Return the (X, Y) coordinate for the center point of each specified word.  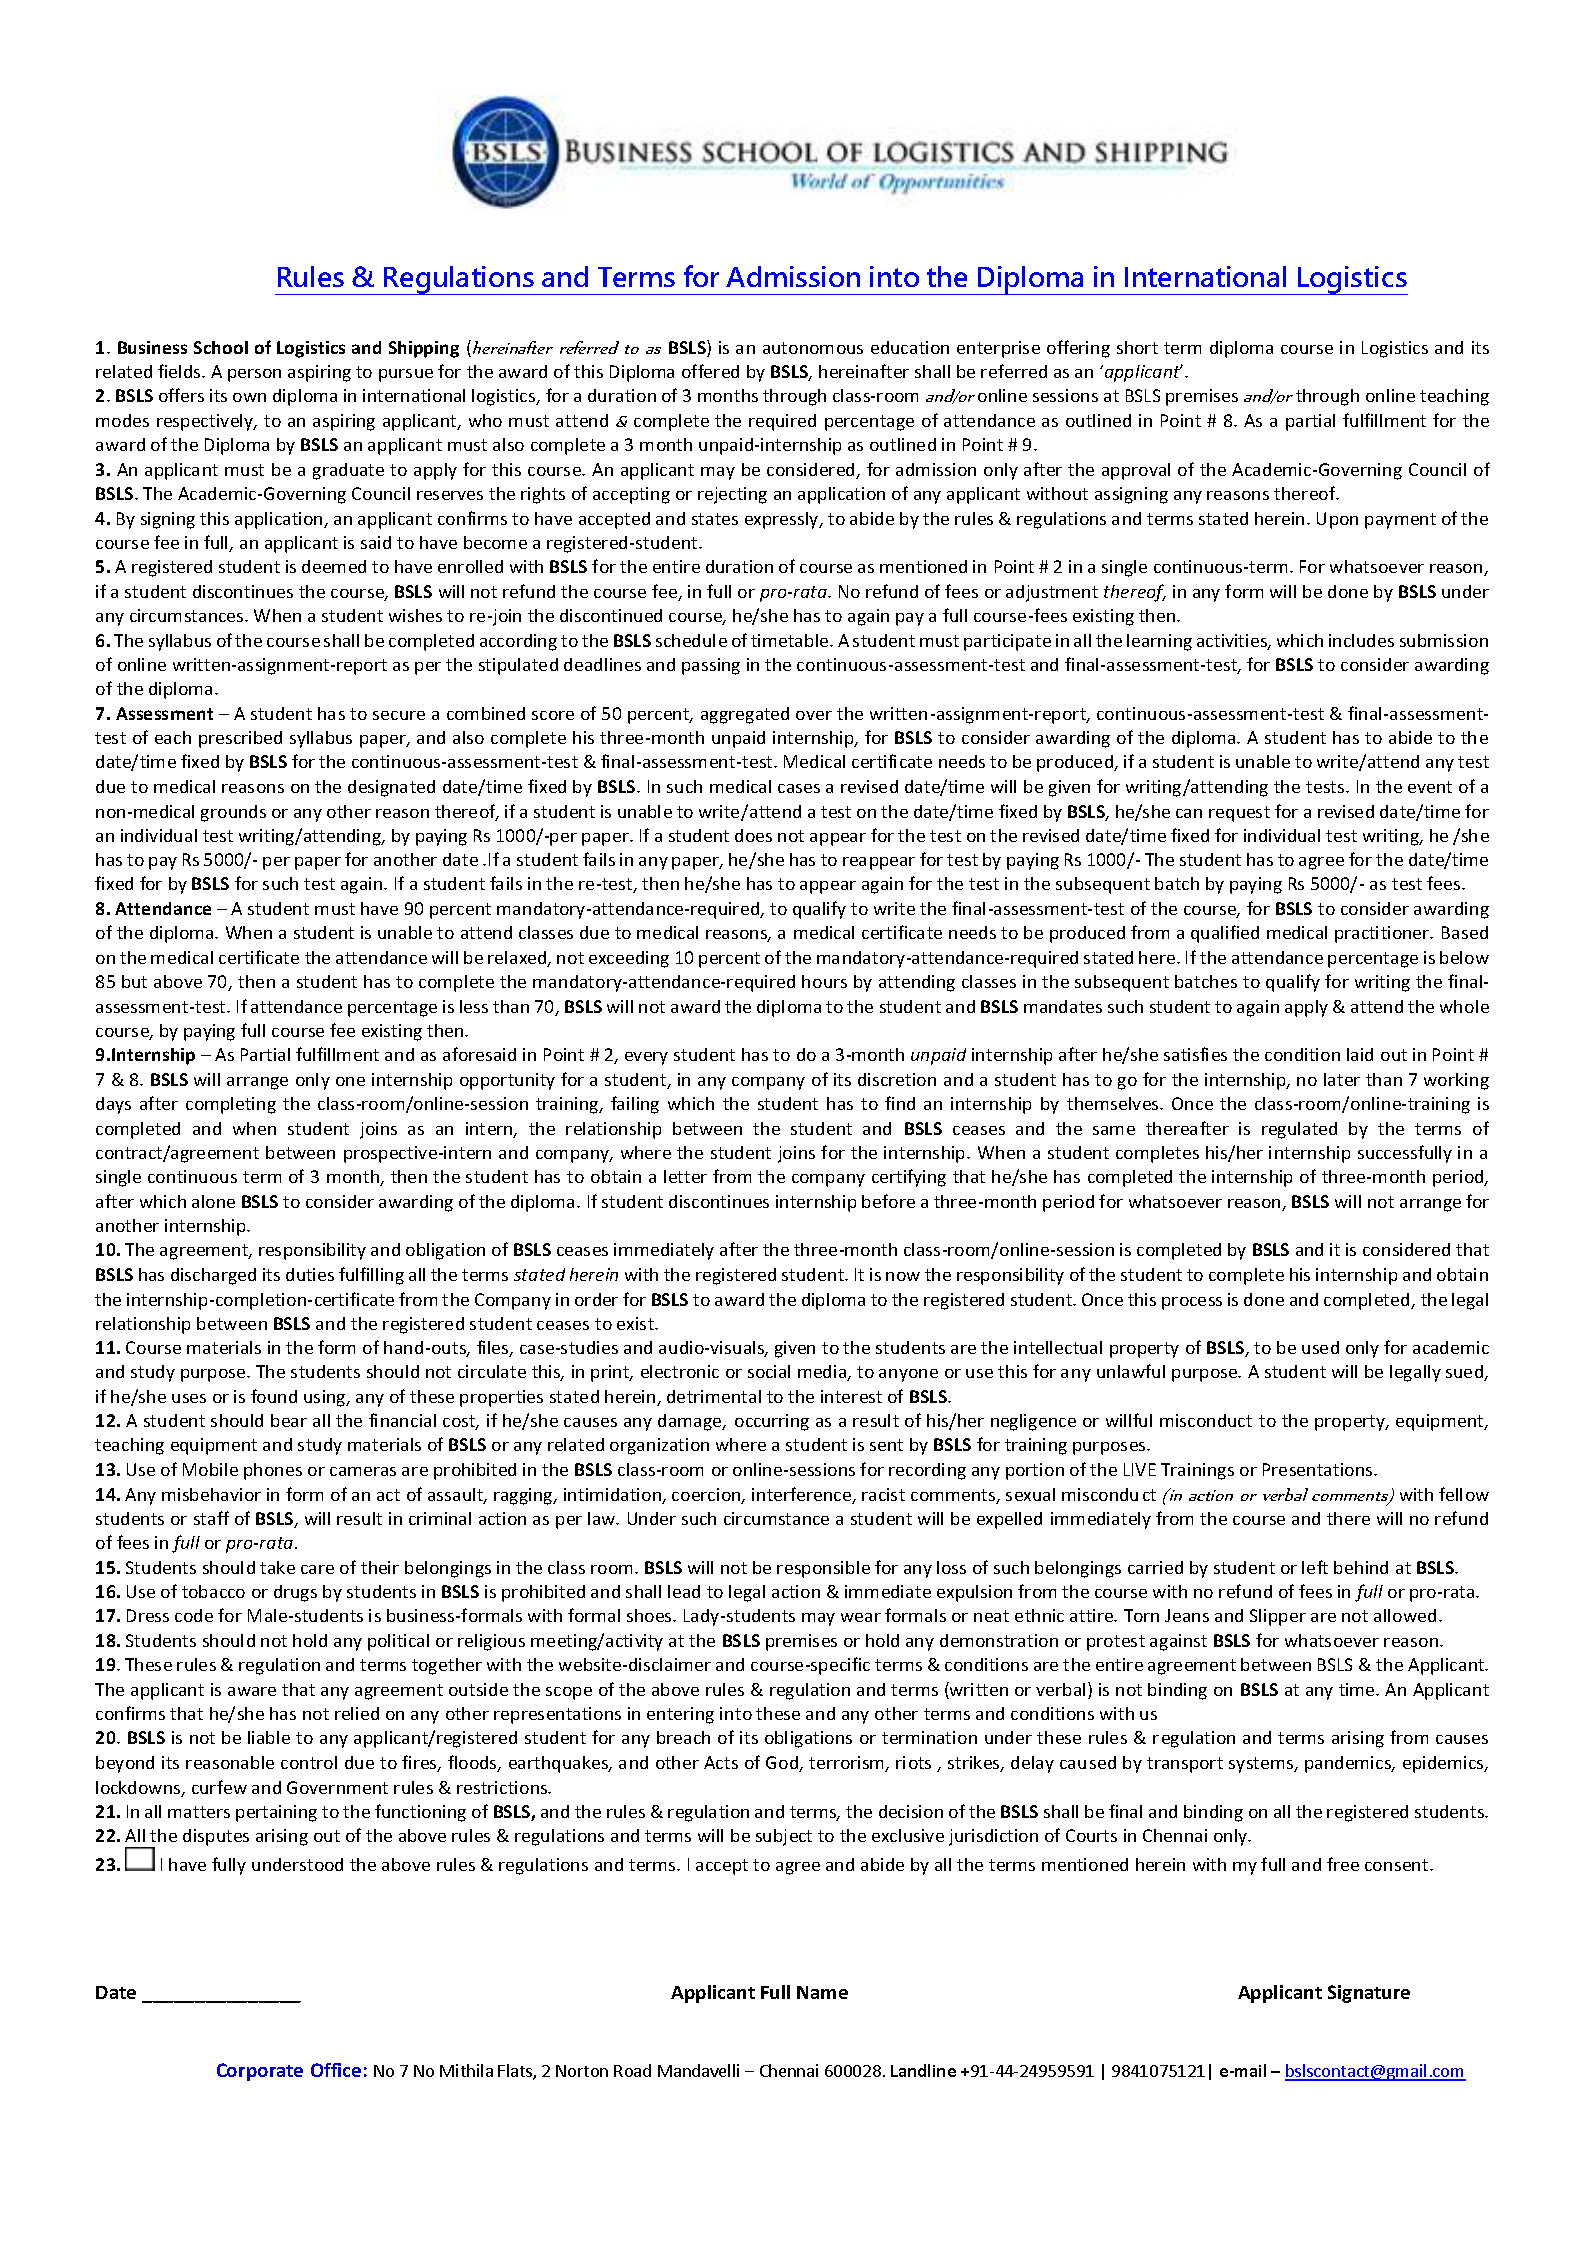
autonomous (813, 348)
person (254, 375)
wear (861, 1617)
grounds (233, 813)
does (753, 835)
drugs (295, 1593)
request (1239, 814)
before (888, 1201)
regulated (1299, 1130)
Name (822, 1992)
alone (213, 1201)
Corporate (260, 2072)
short (1137, 347)
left (1315, 1567)
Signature (1369, 1994)
